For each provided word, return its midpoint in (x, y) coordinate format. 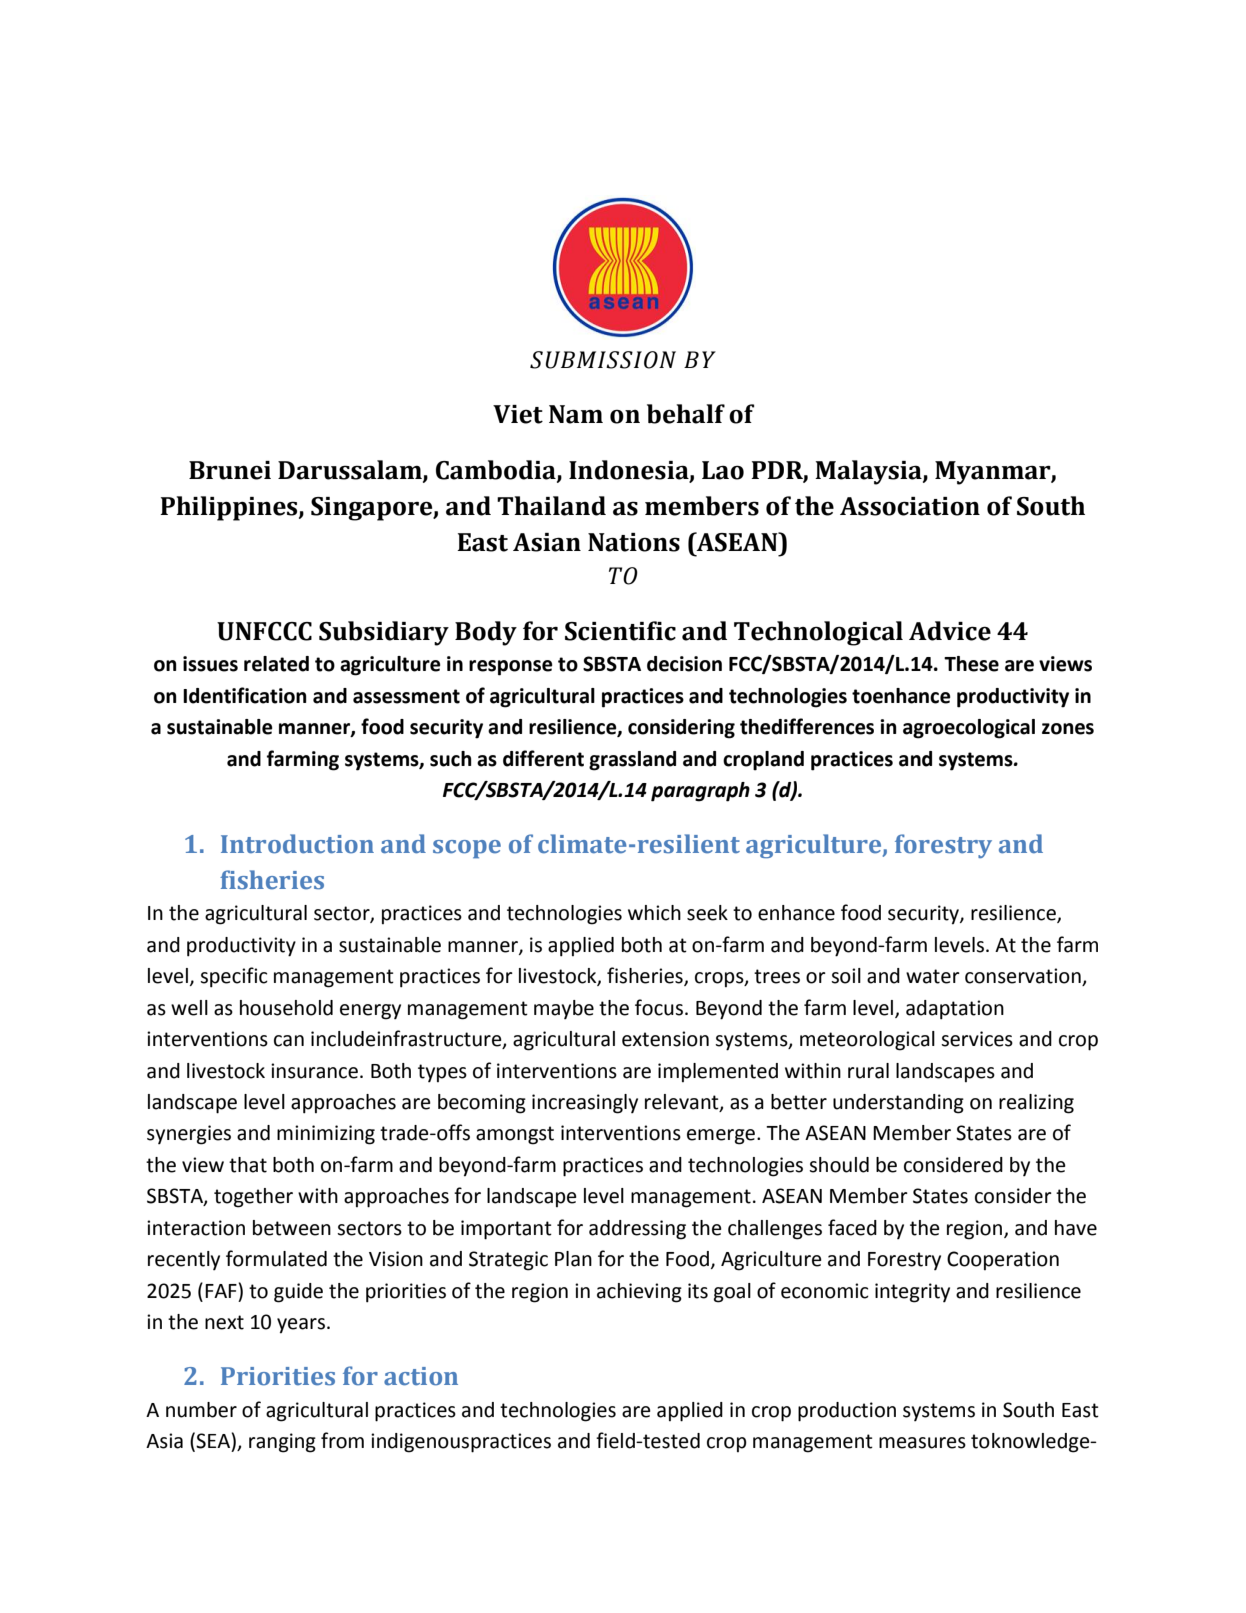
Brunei (230, 470)
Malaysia (869, 472)
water (933, 976)
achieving (639, 1293)
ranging (282, 1443)
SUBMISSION (603, 360)
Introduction (297, 844)
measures (922, 1443)
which (654, 913)
